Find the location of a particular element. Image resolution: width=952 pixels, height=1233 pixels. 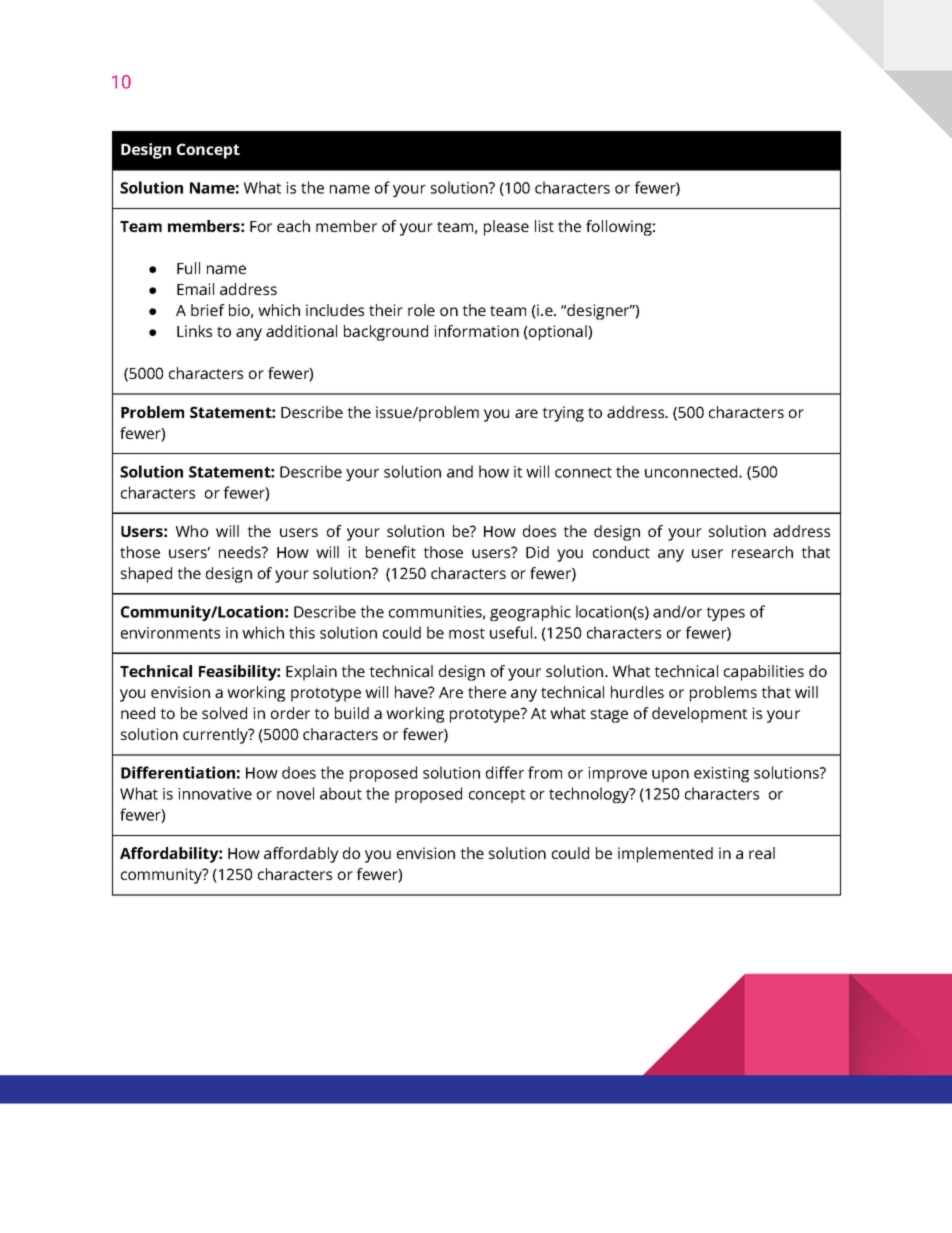

list is located at coordinates (544, 226).
